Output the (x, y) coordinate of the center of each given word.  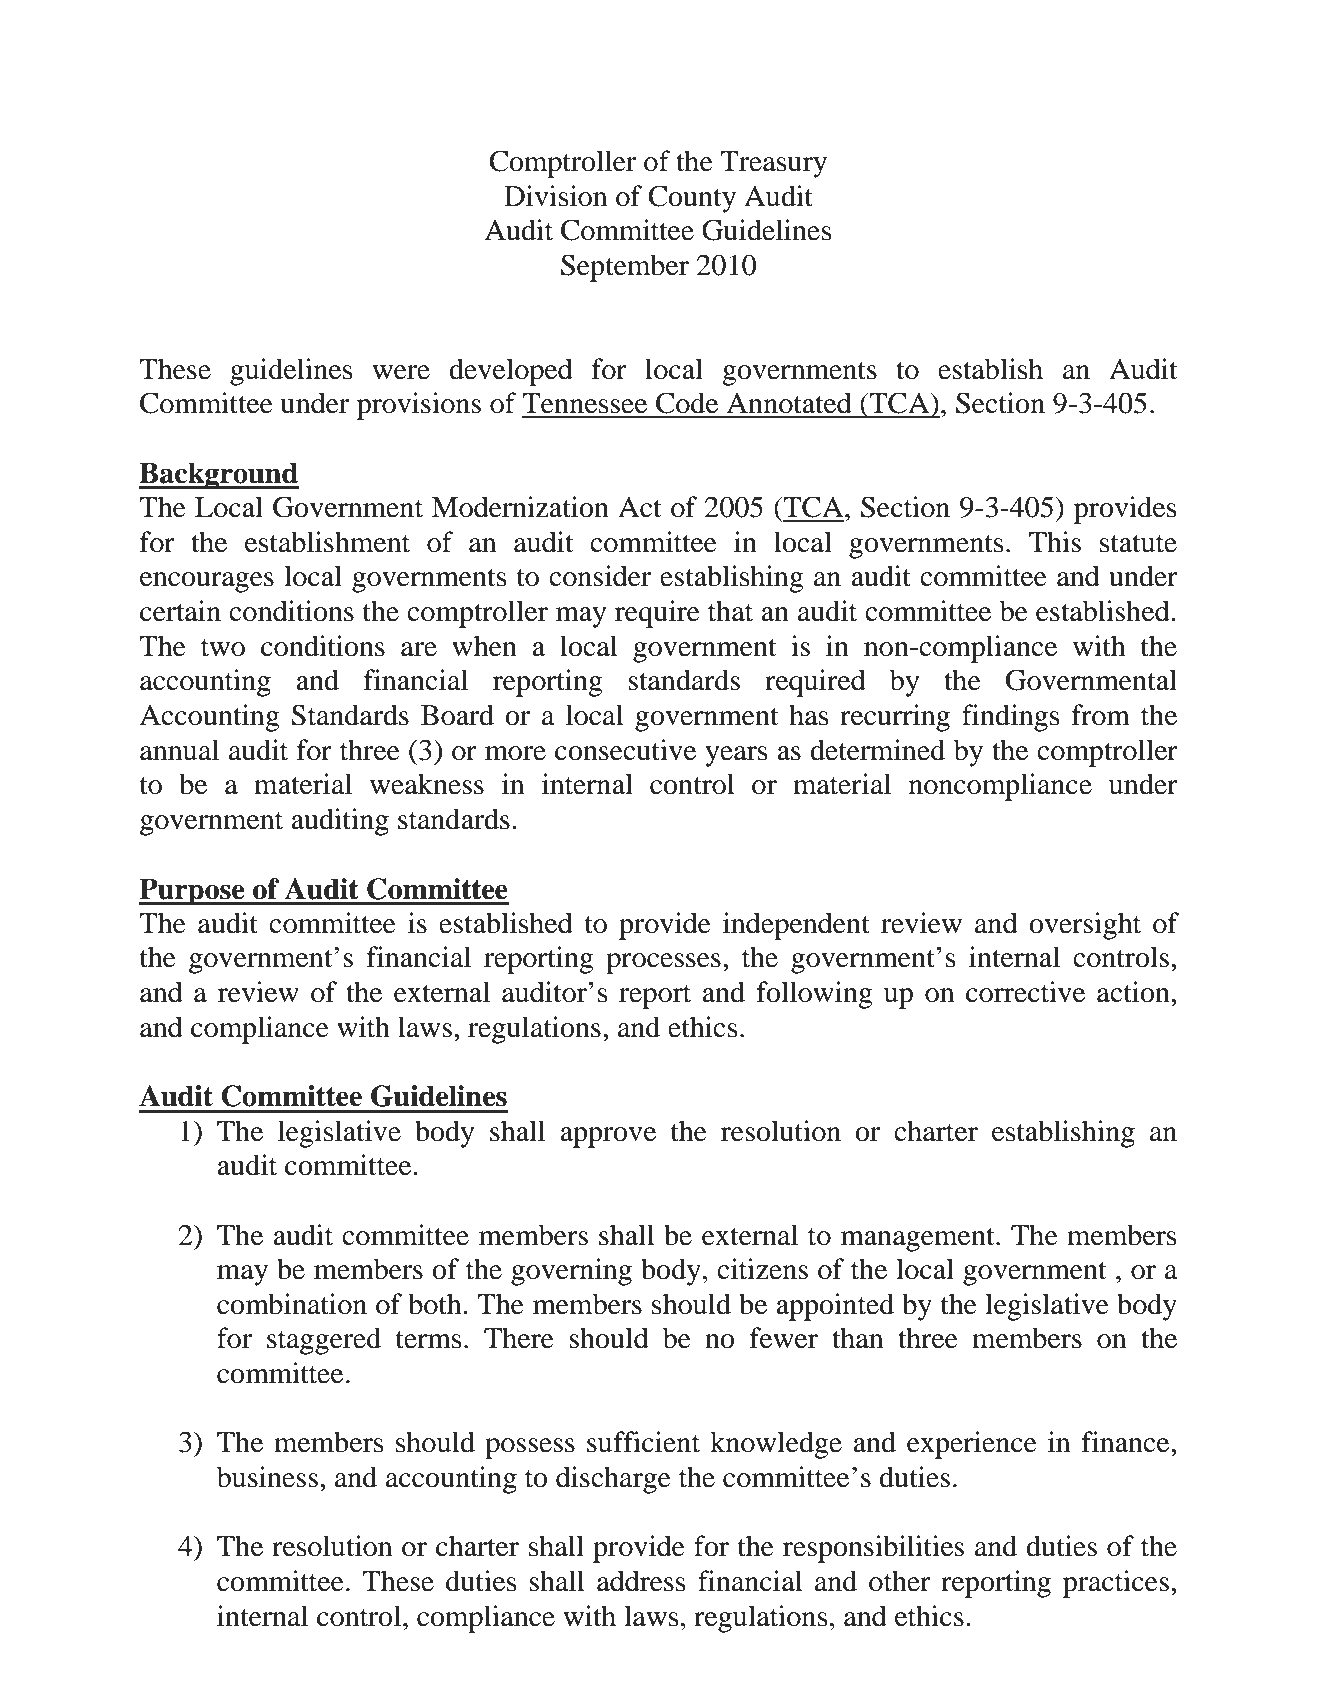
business (267, 1477)
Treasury (773, 164)
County (692, 199)
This (1055, 542)
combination (292, 1304)
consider (600, 576)
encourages (207, 582)
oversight (1085, 926)
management (919, 1240)
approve (608, 1137)
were (401, 372)
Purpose (193, 892)
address (641, 1581)
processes (663, 963)
